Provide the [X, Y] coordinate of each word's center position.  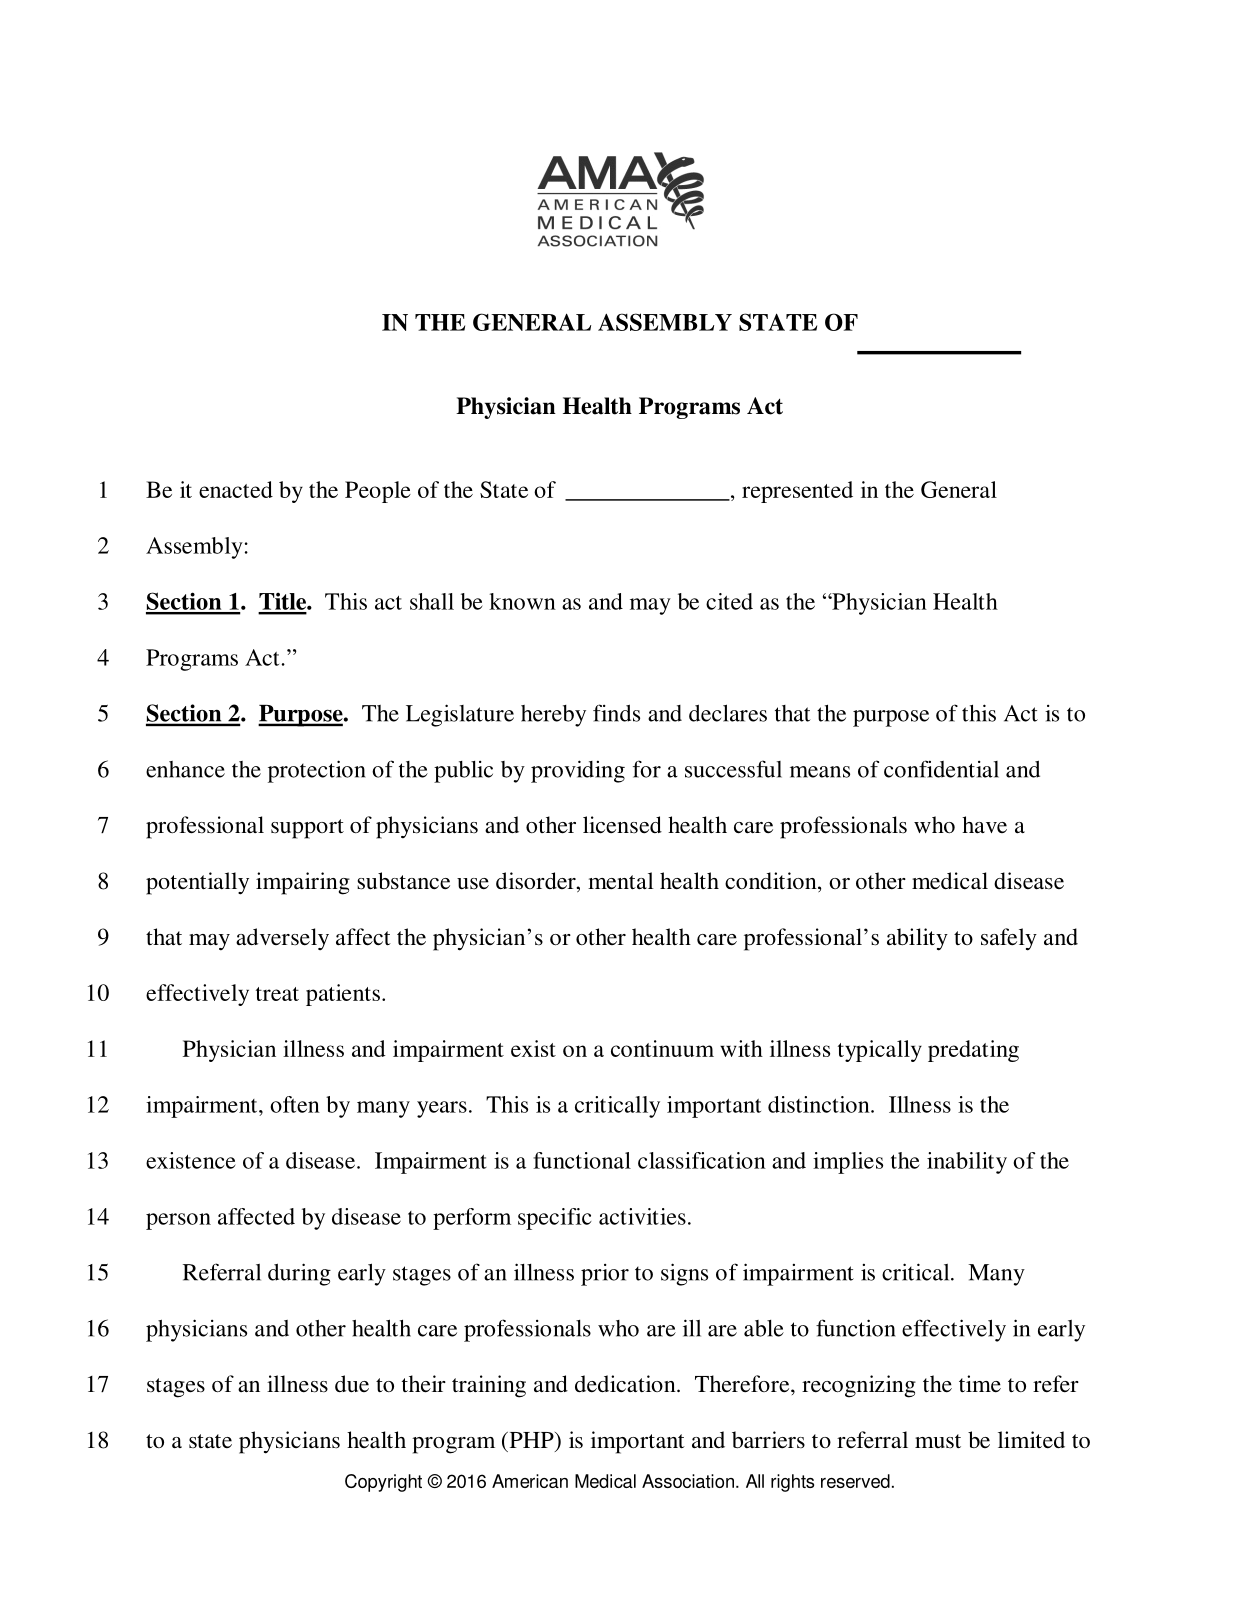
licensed [622, 825]
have [984, 825]
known [522, 601]
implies [848, 1163]
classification [702, 1160]
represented [797, 492]
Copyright [383, 1483]
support [307, 829]
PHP [531, 1440]
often [295, 1104]
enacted [236, 489]
